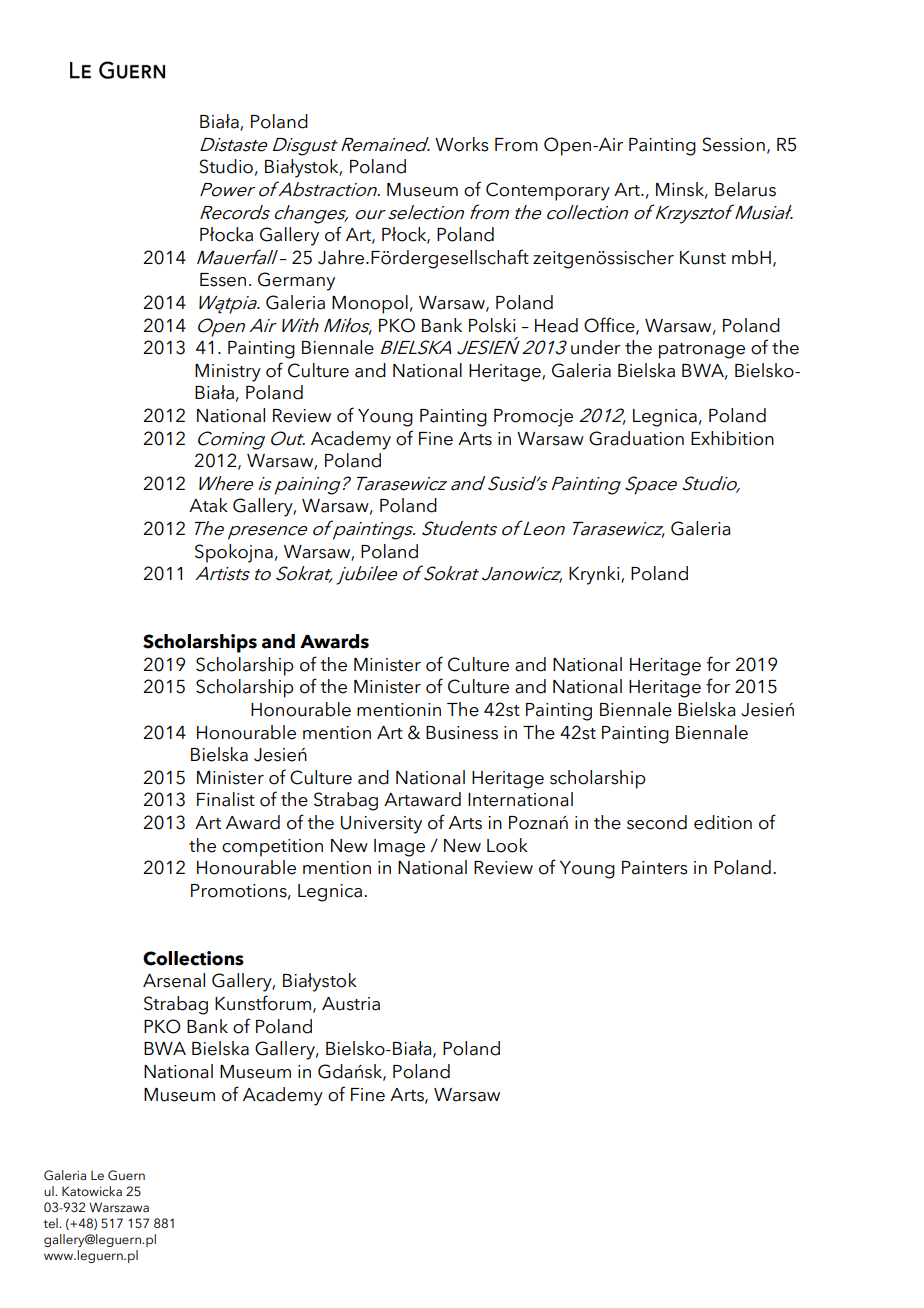 This image has height=1308, width=924. I want to click on tel, so click(51, 1223).
